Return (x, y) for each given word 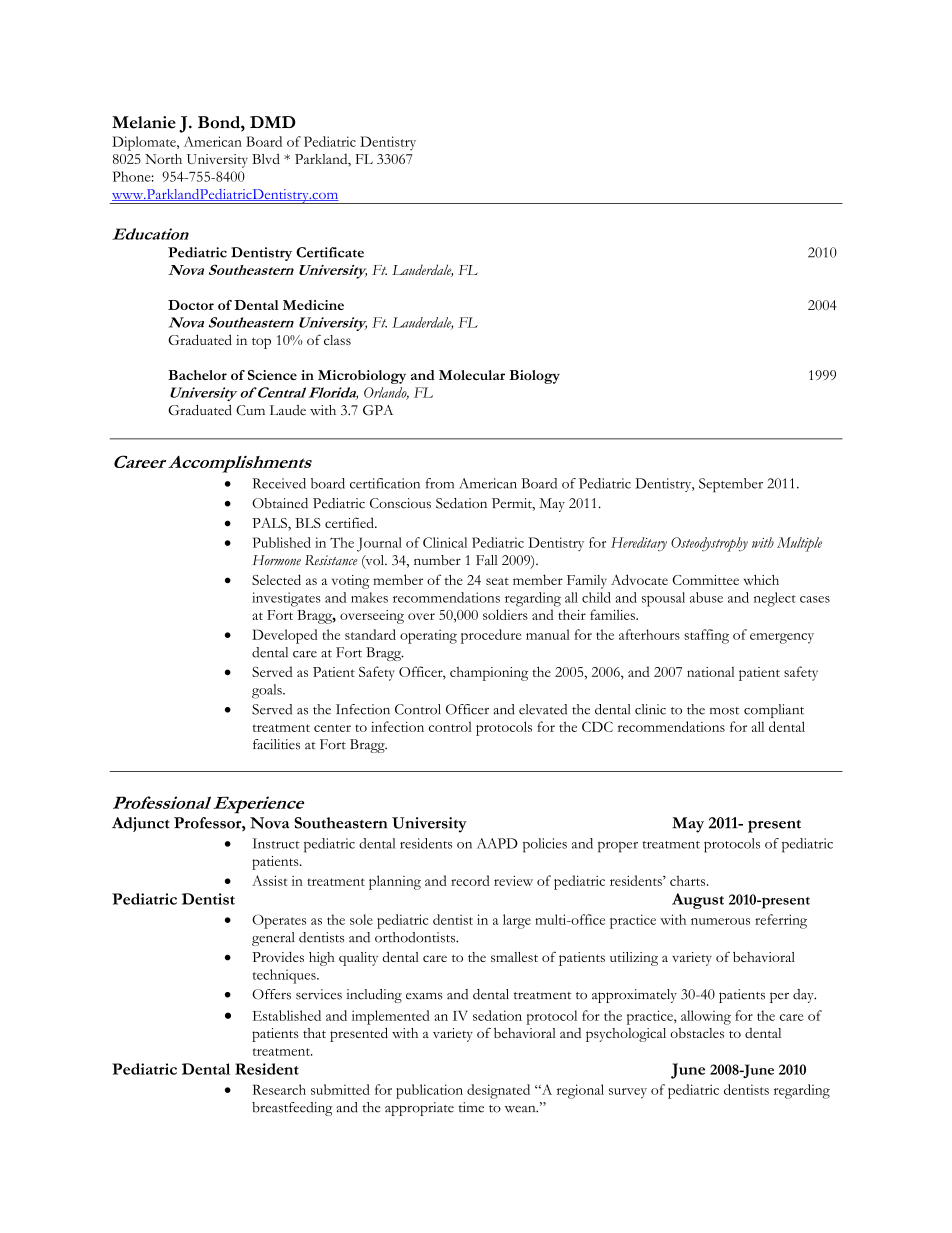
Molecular (472, 375)
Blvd (266, 158)
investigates (286, 599)
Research (279, 1089)
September (731, 485)
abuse (706, 597)
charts (689, 880)
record (470, 880)
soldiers (505, 614)
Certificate (330, 252)
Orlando (386, 393)
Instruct (276, 843)
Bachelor (197, 375)
